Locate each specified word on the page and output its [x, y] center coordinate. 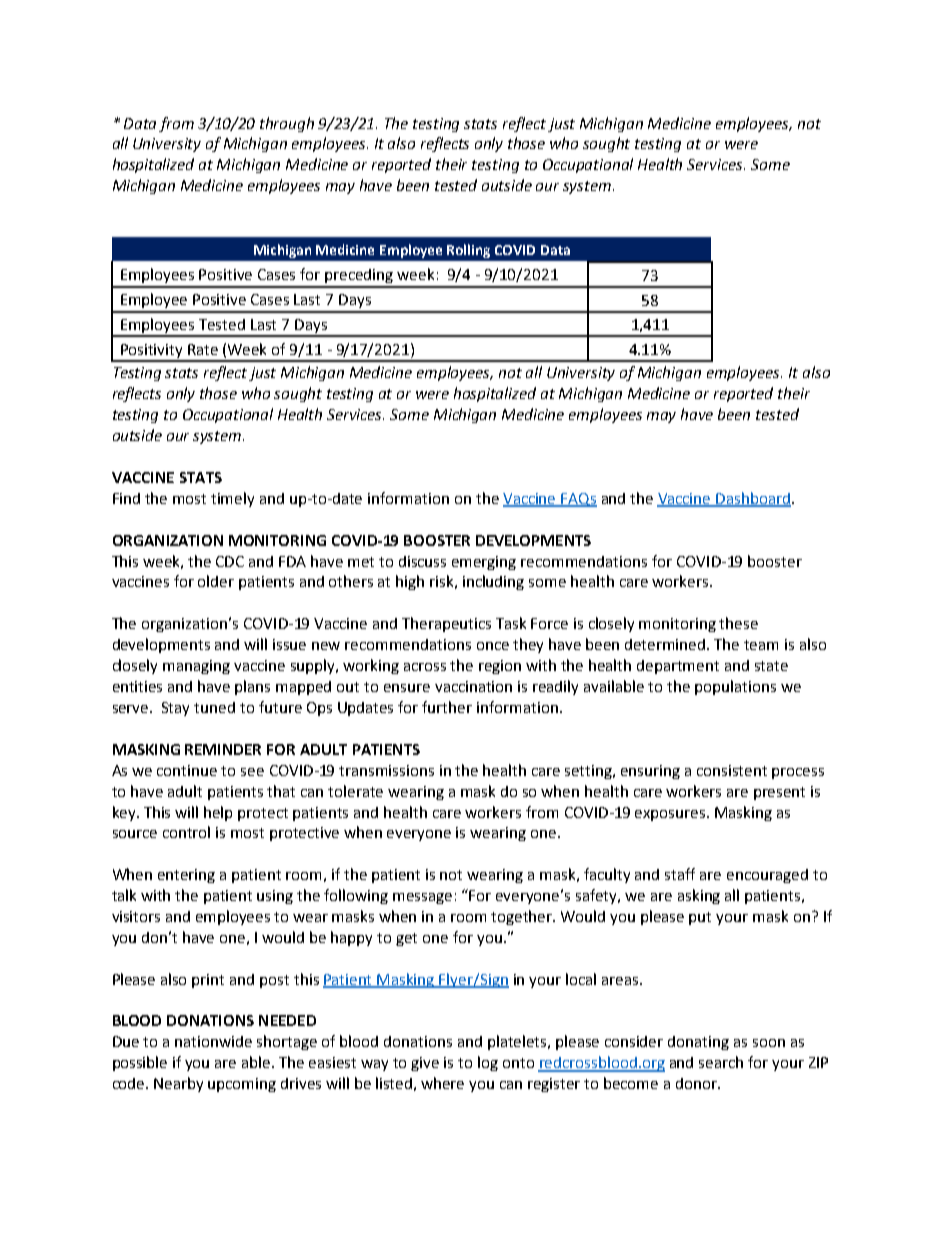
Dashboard [752, 499]
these [738, 623]
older [216, 581]
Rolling [468, 251]
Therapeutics [446, 624]
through [287, 124]
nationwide [213, 1041]
